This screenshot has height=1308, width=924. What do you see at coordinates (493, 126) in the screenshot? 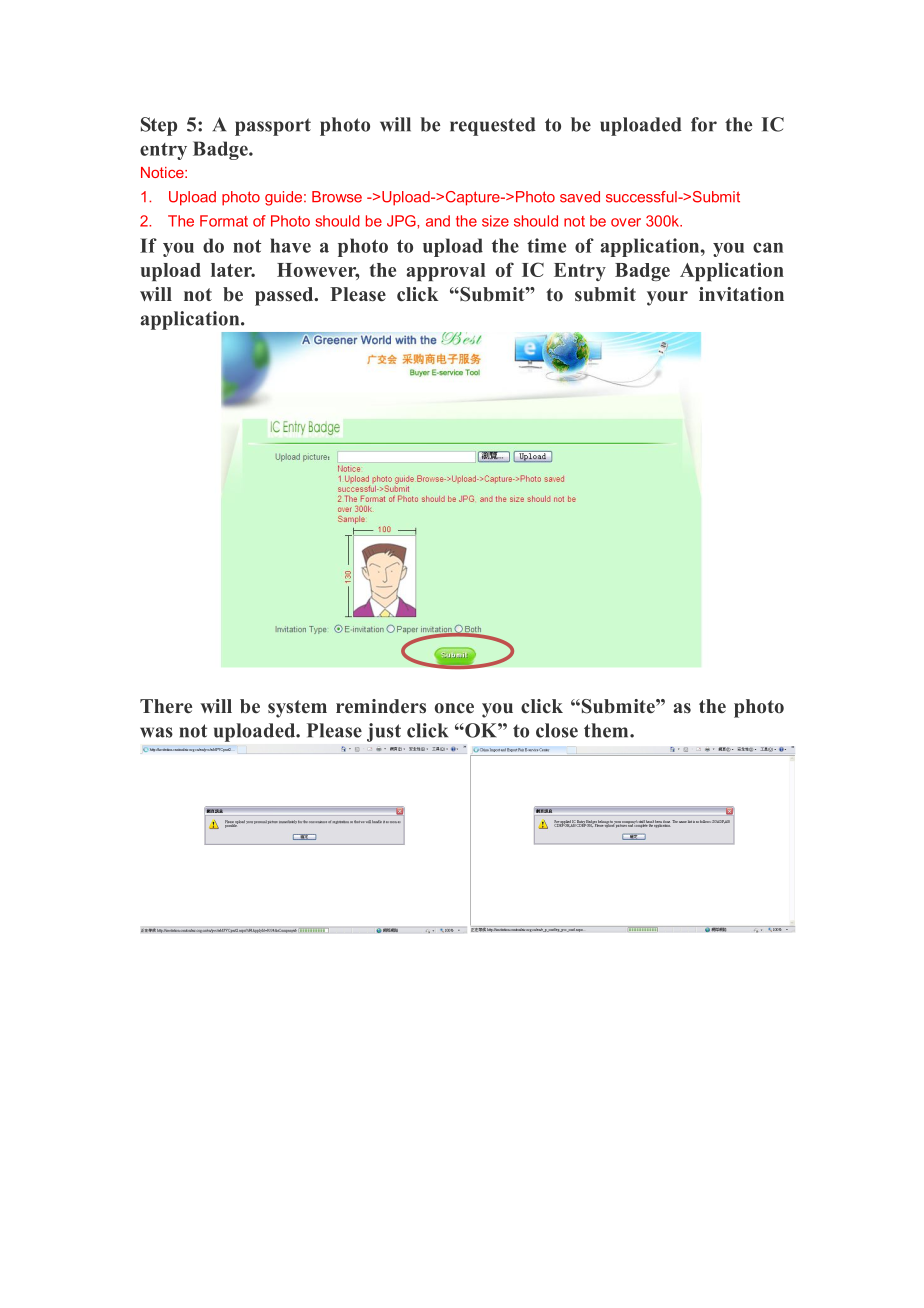
I see `requested` at bounding box center [493, 126].
